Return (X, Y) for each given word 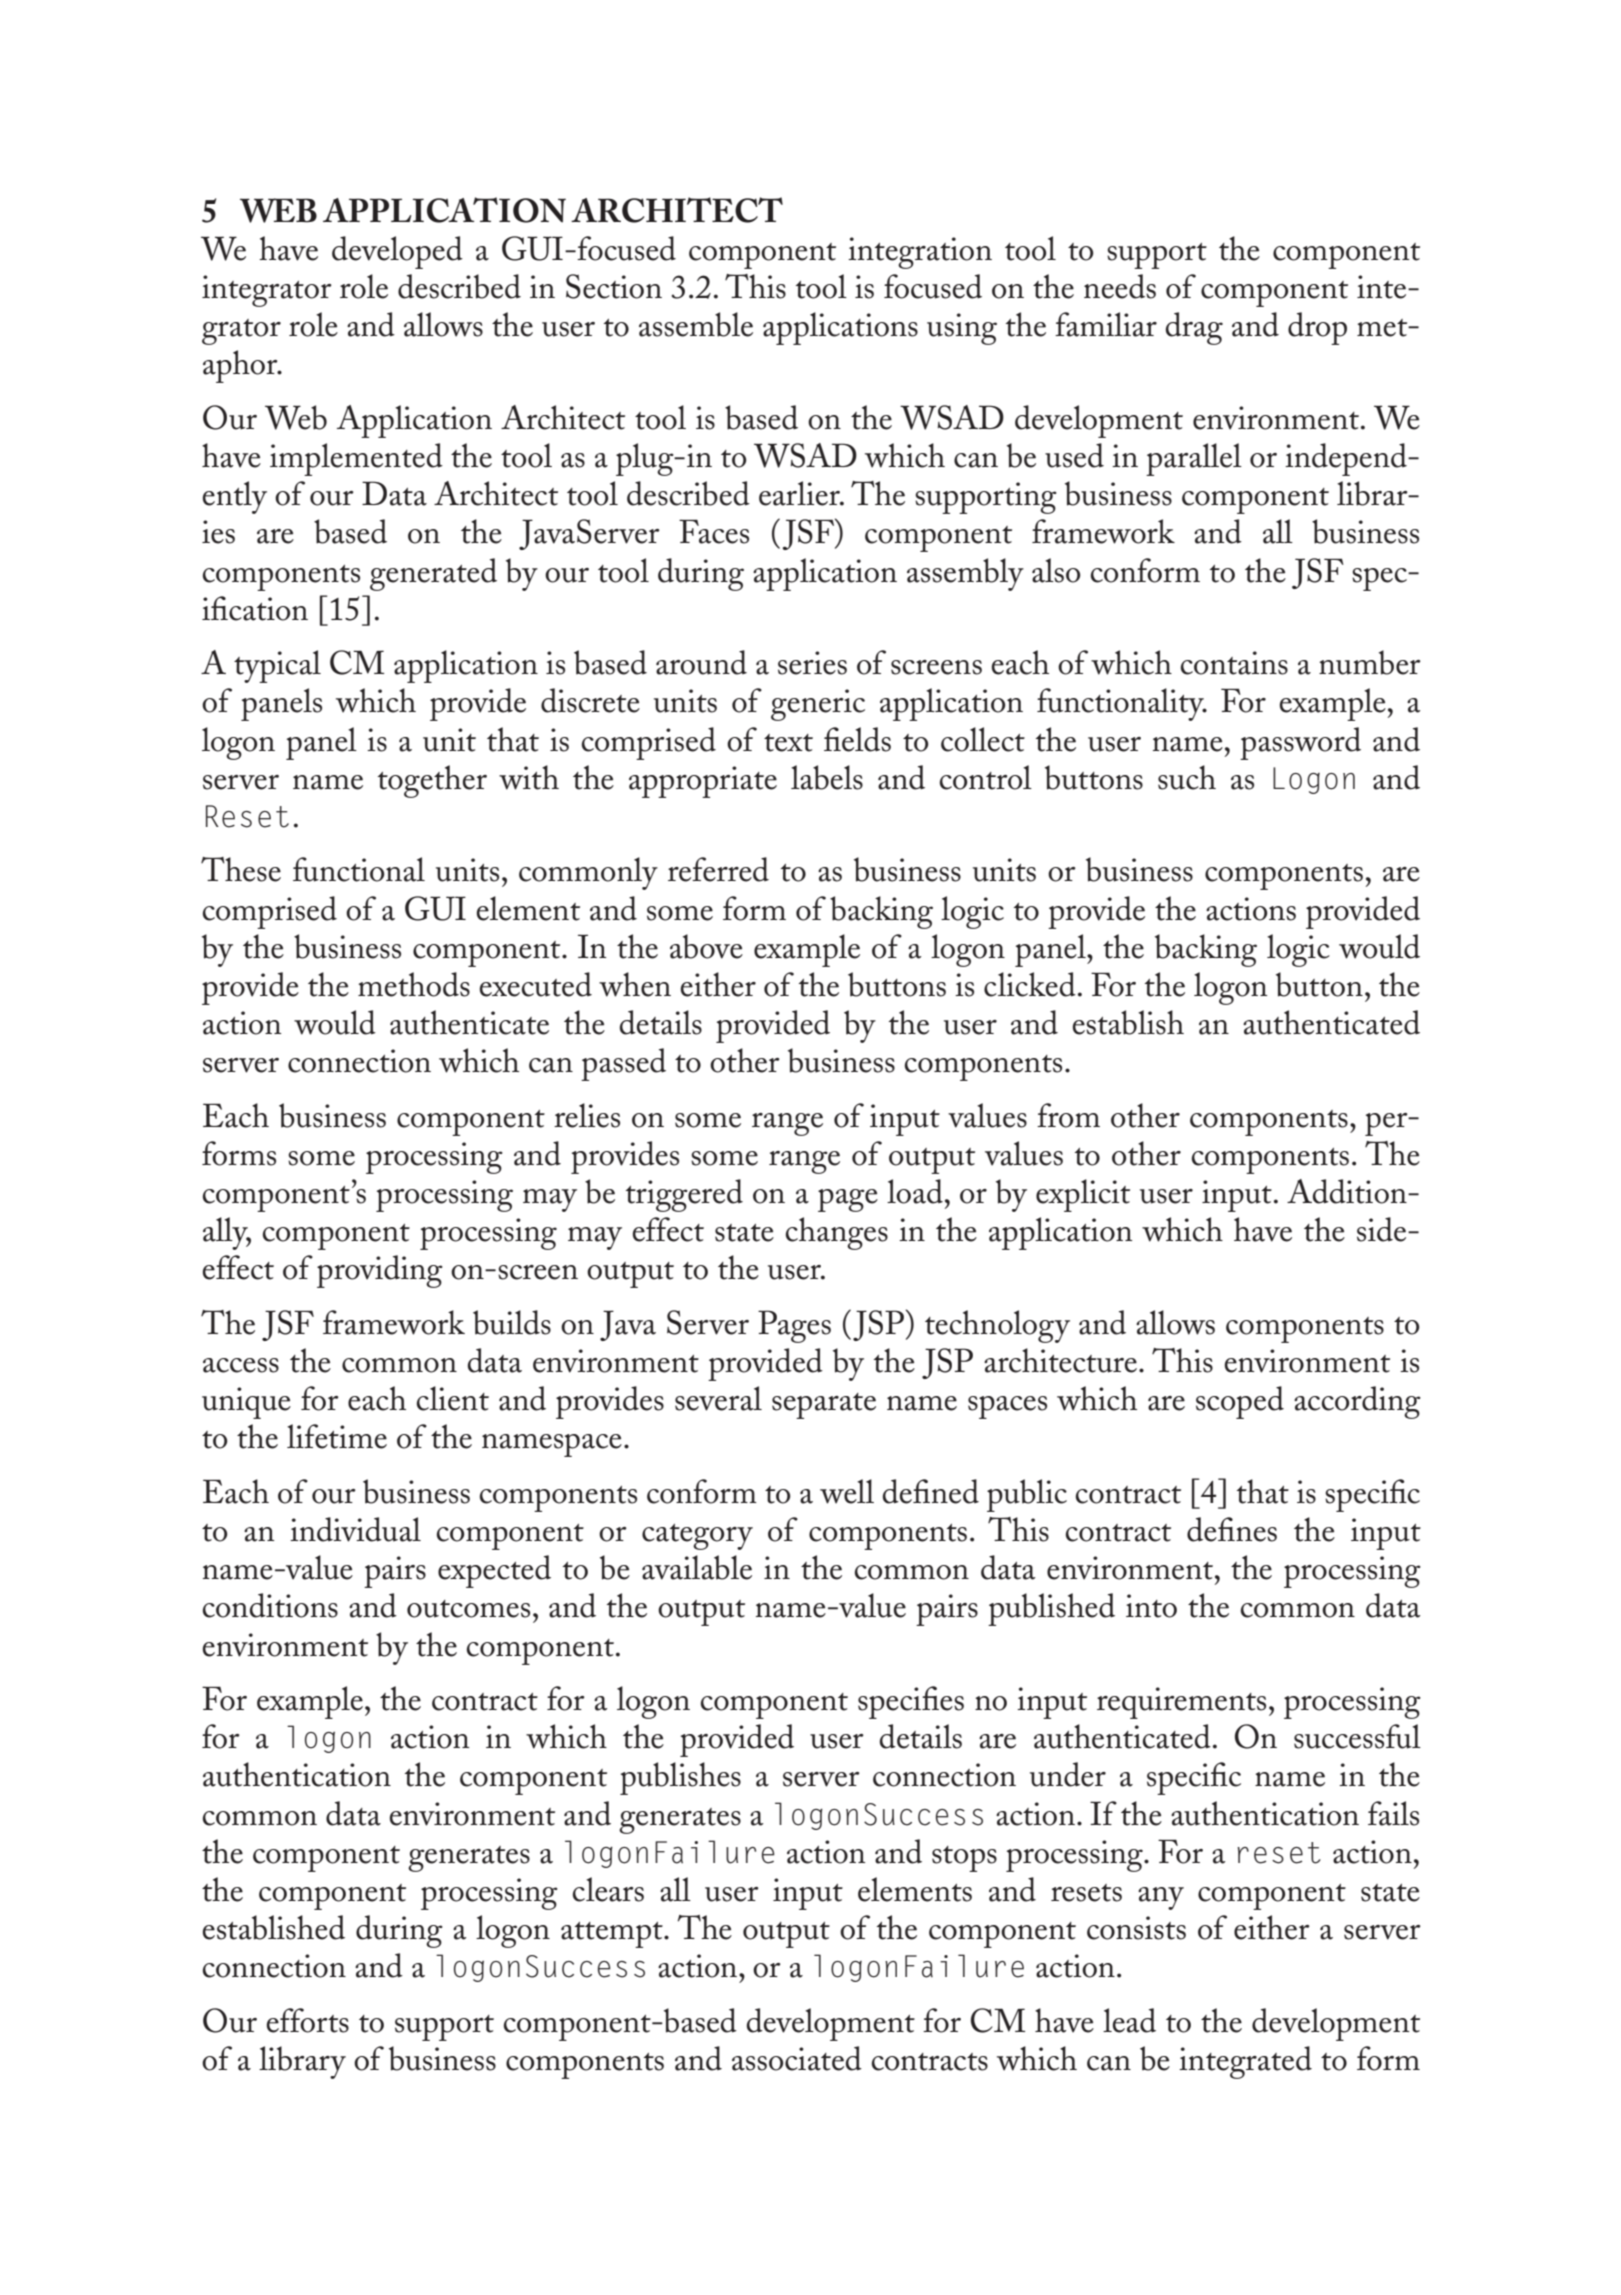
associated (797, 2058)
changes (837, 1233)
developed (397, 252)
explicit (1083, 1195)
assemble (696, 324)
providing (380, 1271)
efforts (308, 2020)
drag (1194, 328)
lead (1129, 2020)
